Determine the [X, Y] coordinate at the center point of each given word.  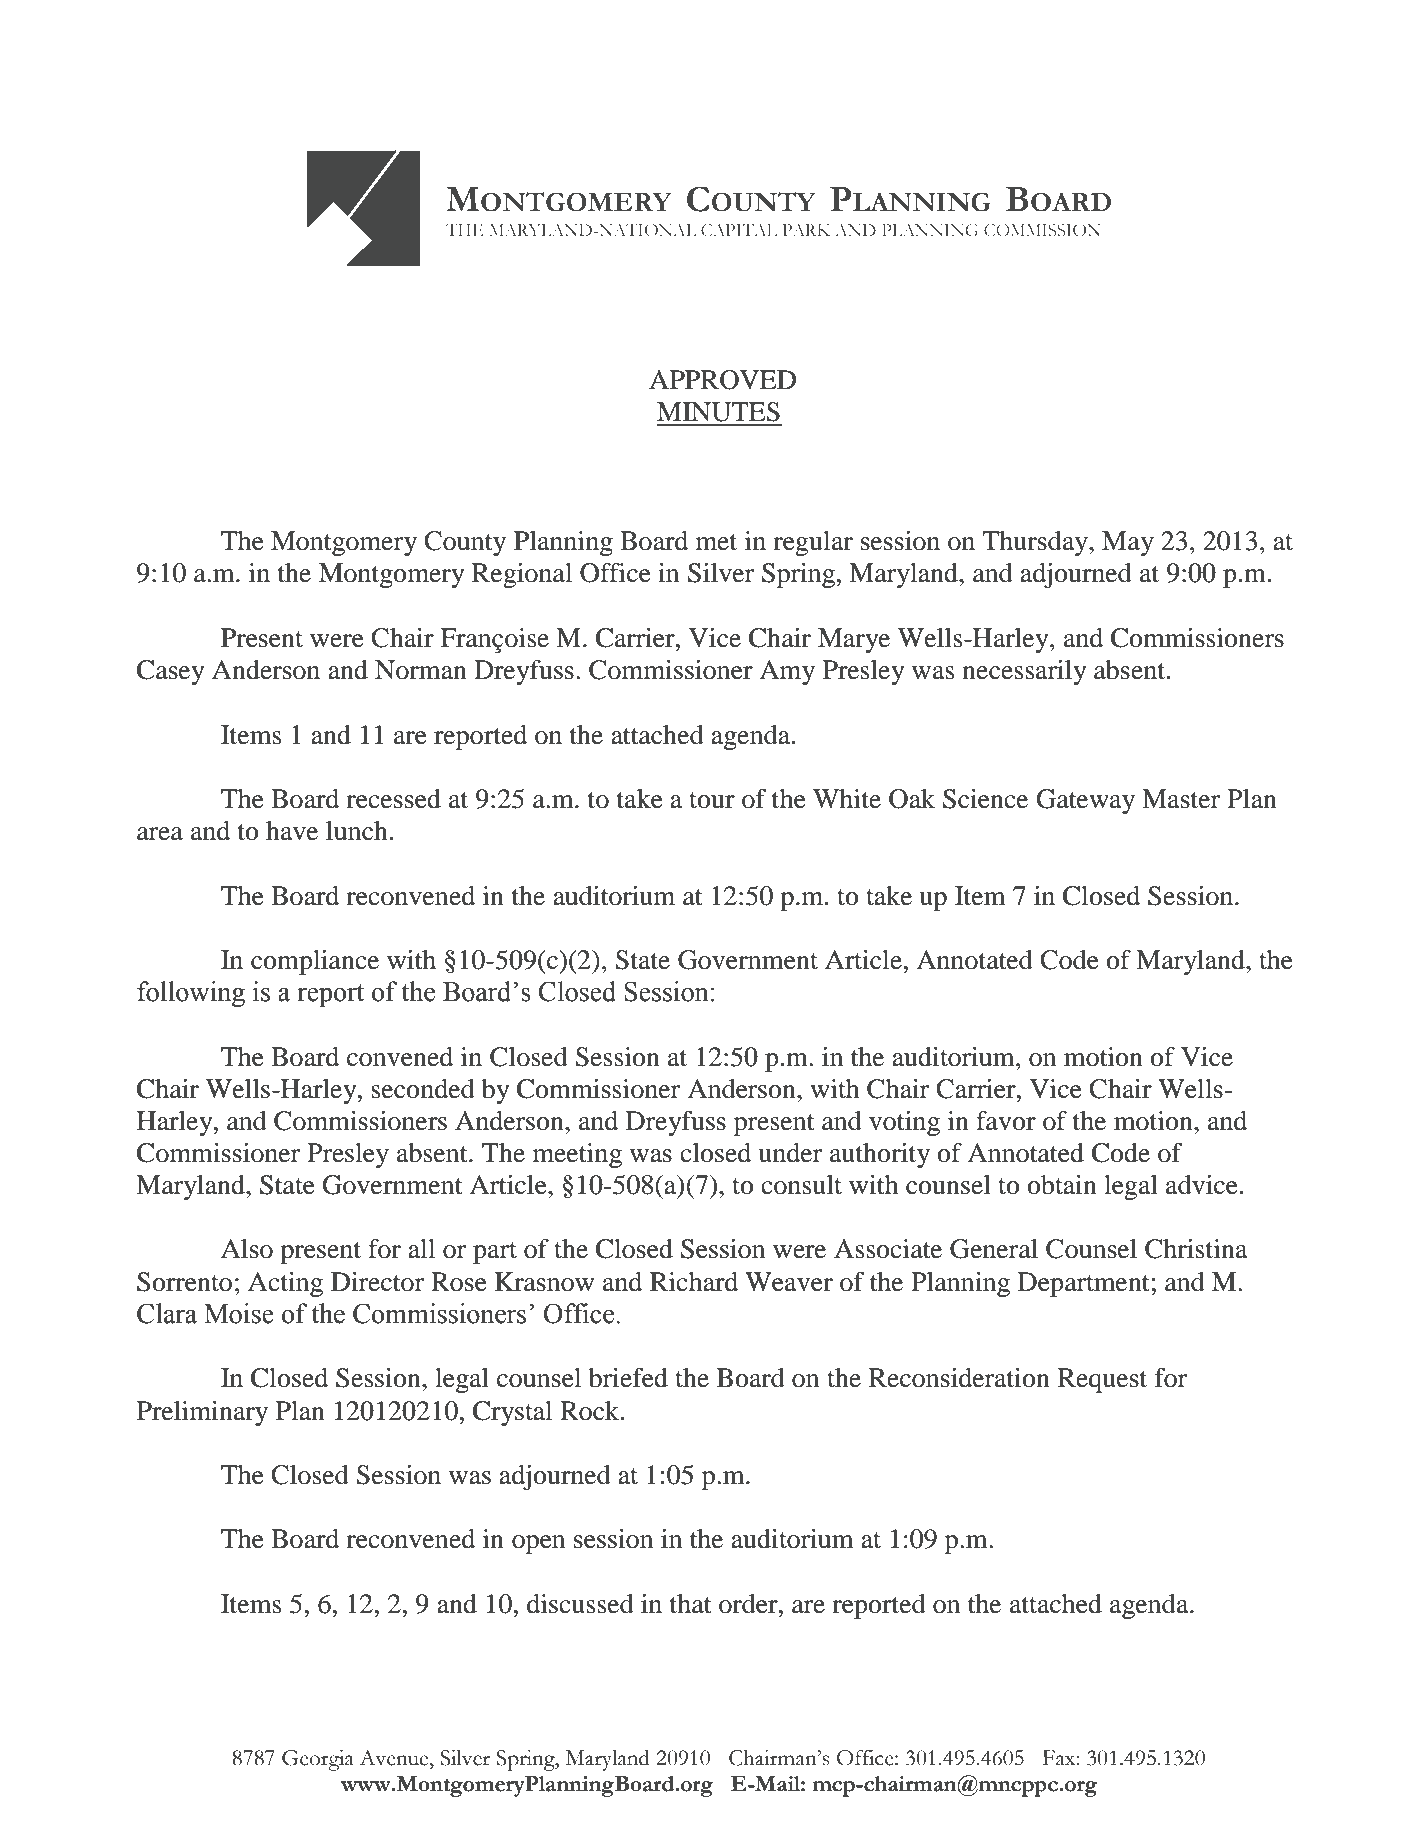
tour [712, 800]
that [691, 1604]
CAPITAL [739, 230]
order [749, 1604]
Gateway [1085, 801]
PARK [807, 230]
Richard [694, 1282]
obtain [1062, 1185]
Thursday [1036, 543]
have [292, 831]
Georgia [318, 1760]
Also [247, 1249]
